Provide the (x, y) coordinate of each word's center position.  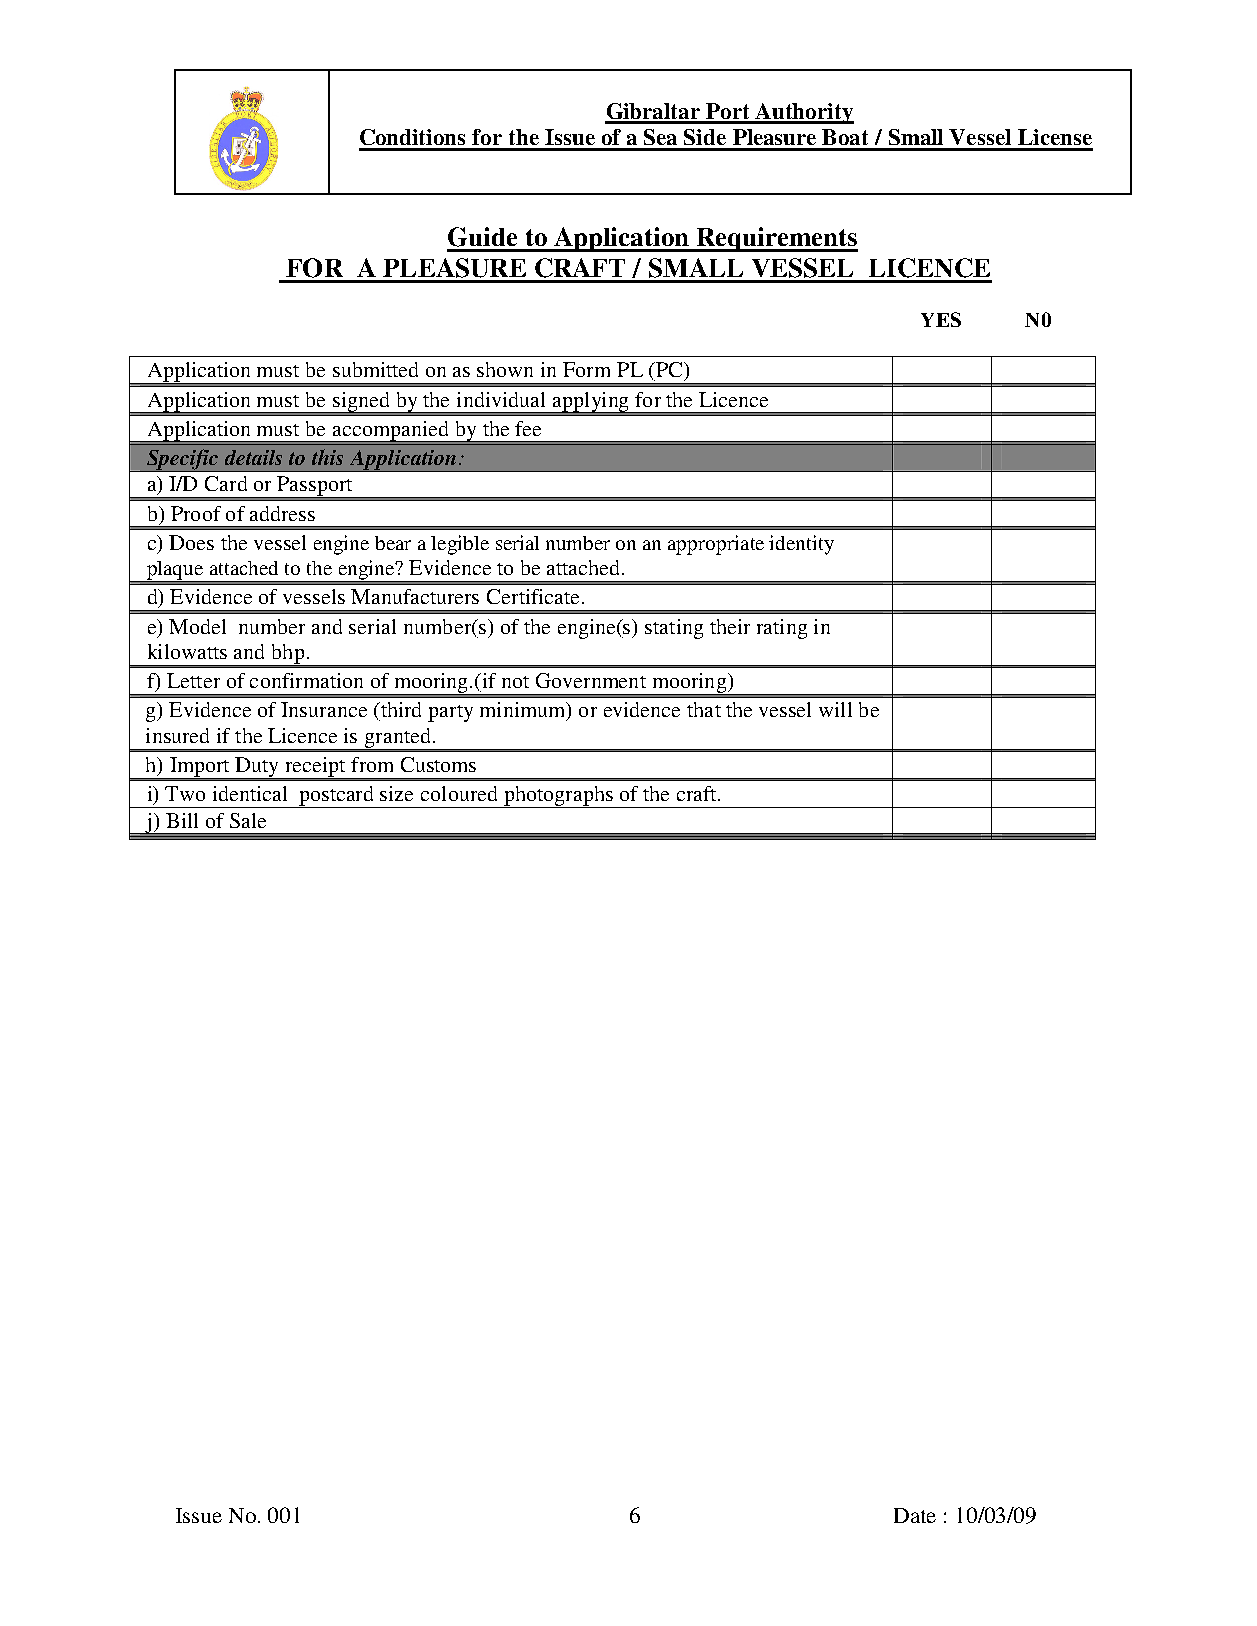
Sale (248, 820)
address (282, 513)
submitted (375, 369)
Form (586, 369)
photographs (558, 797)
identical (250, 793)
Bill (182, 820)
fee (528, 428)
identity (801, 545)
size (396, 793)
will (835, 709)
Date (915, 1515)
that (704, 709)
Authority (804, 113)
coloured (459, 793)
